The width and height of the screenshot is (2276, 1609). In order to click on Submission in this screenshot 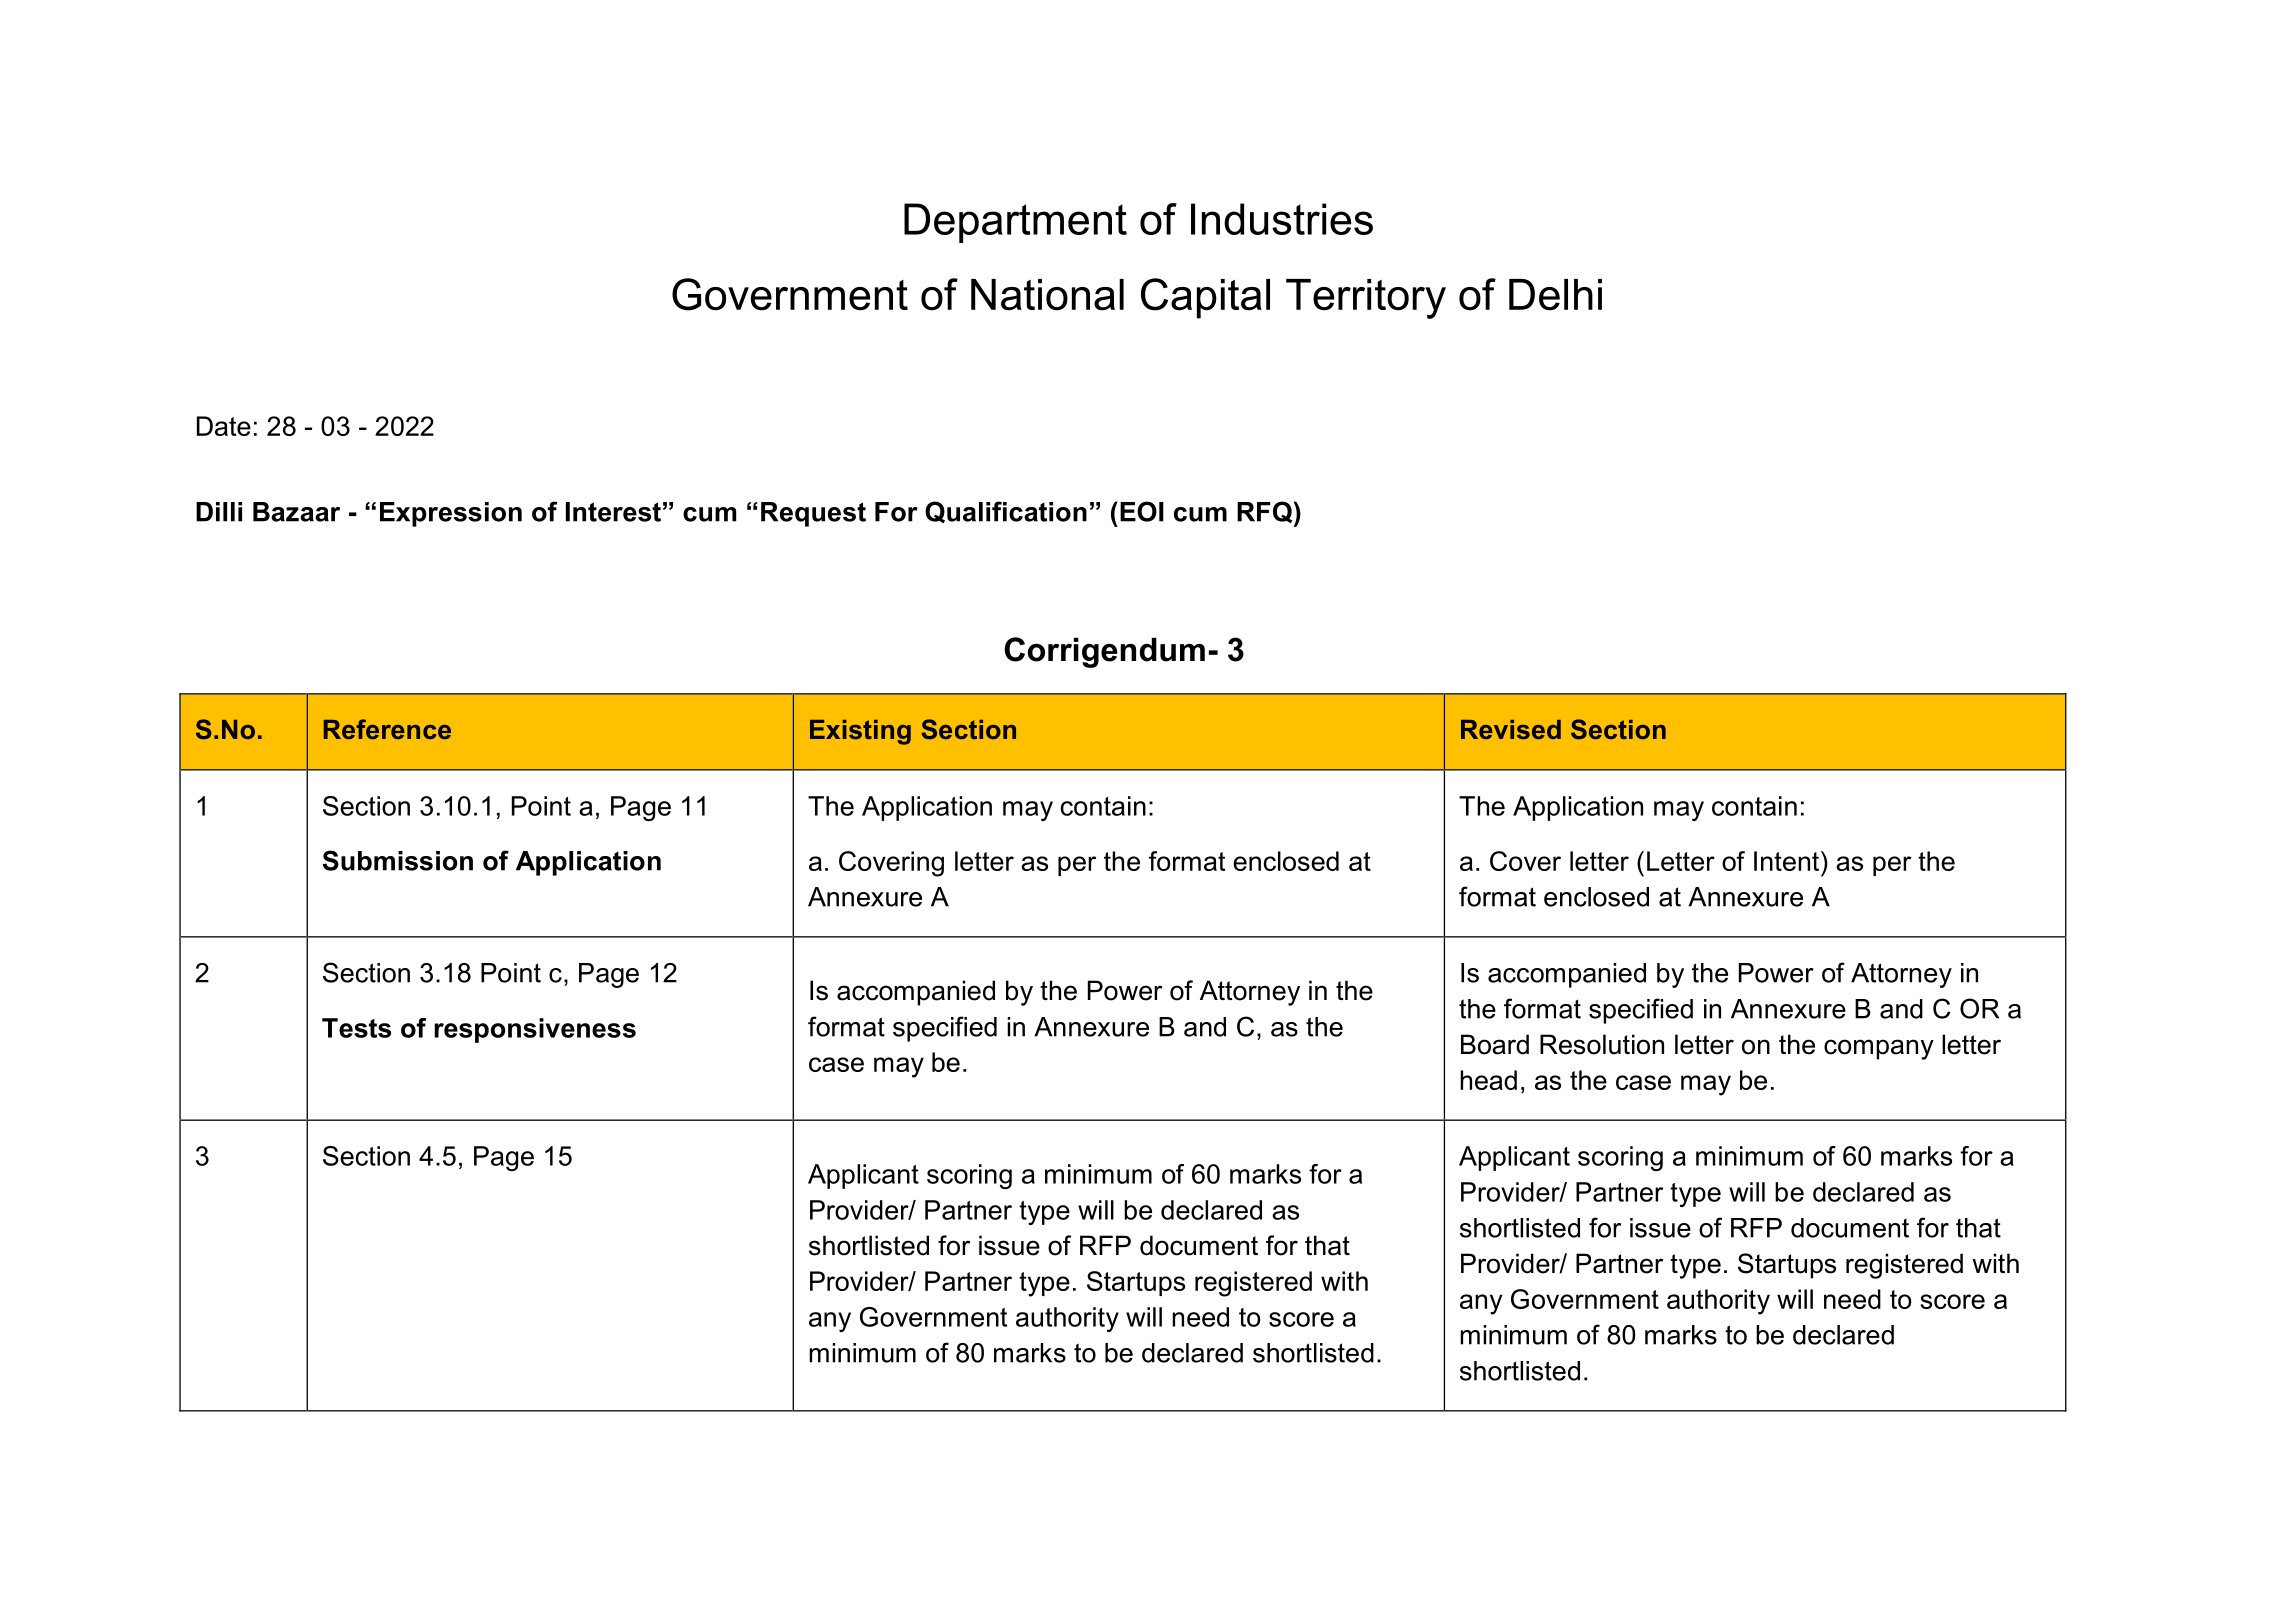, I will do `click(398, 860)`.
